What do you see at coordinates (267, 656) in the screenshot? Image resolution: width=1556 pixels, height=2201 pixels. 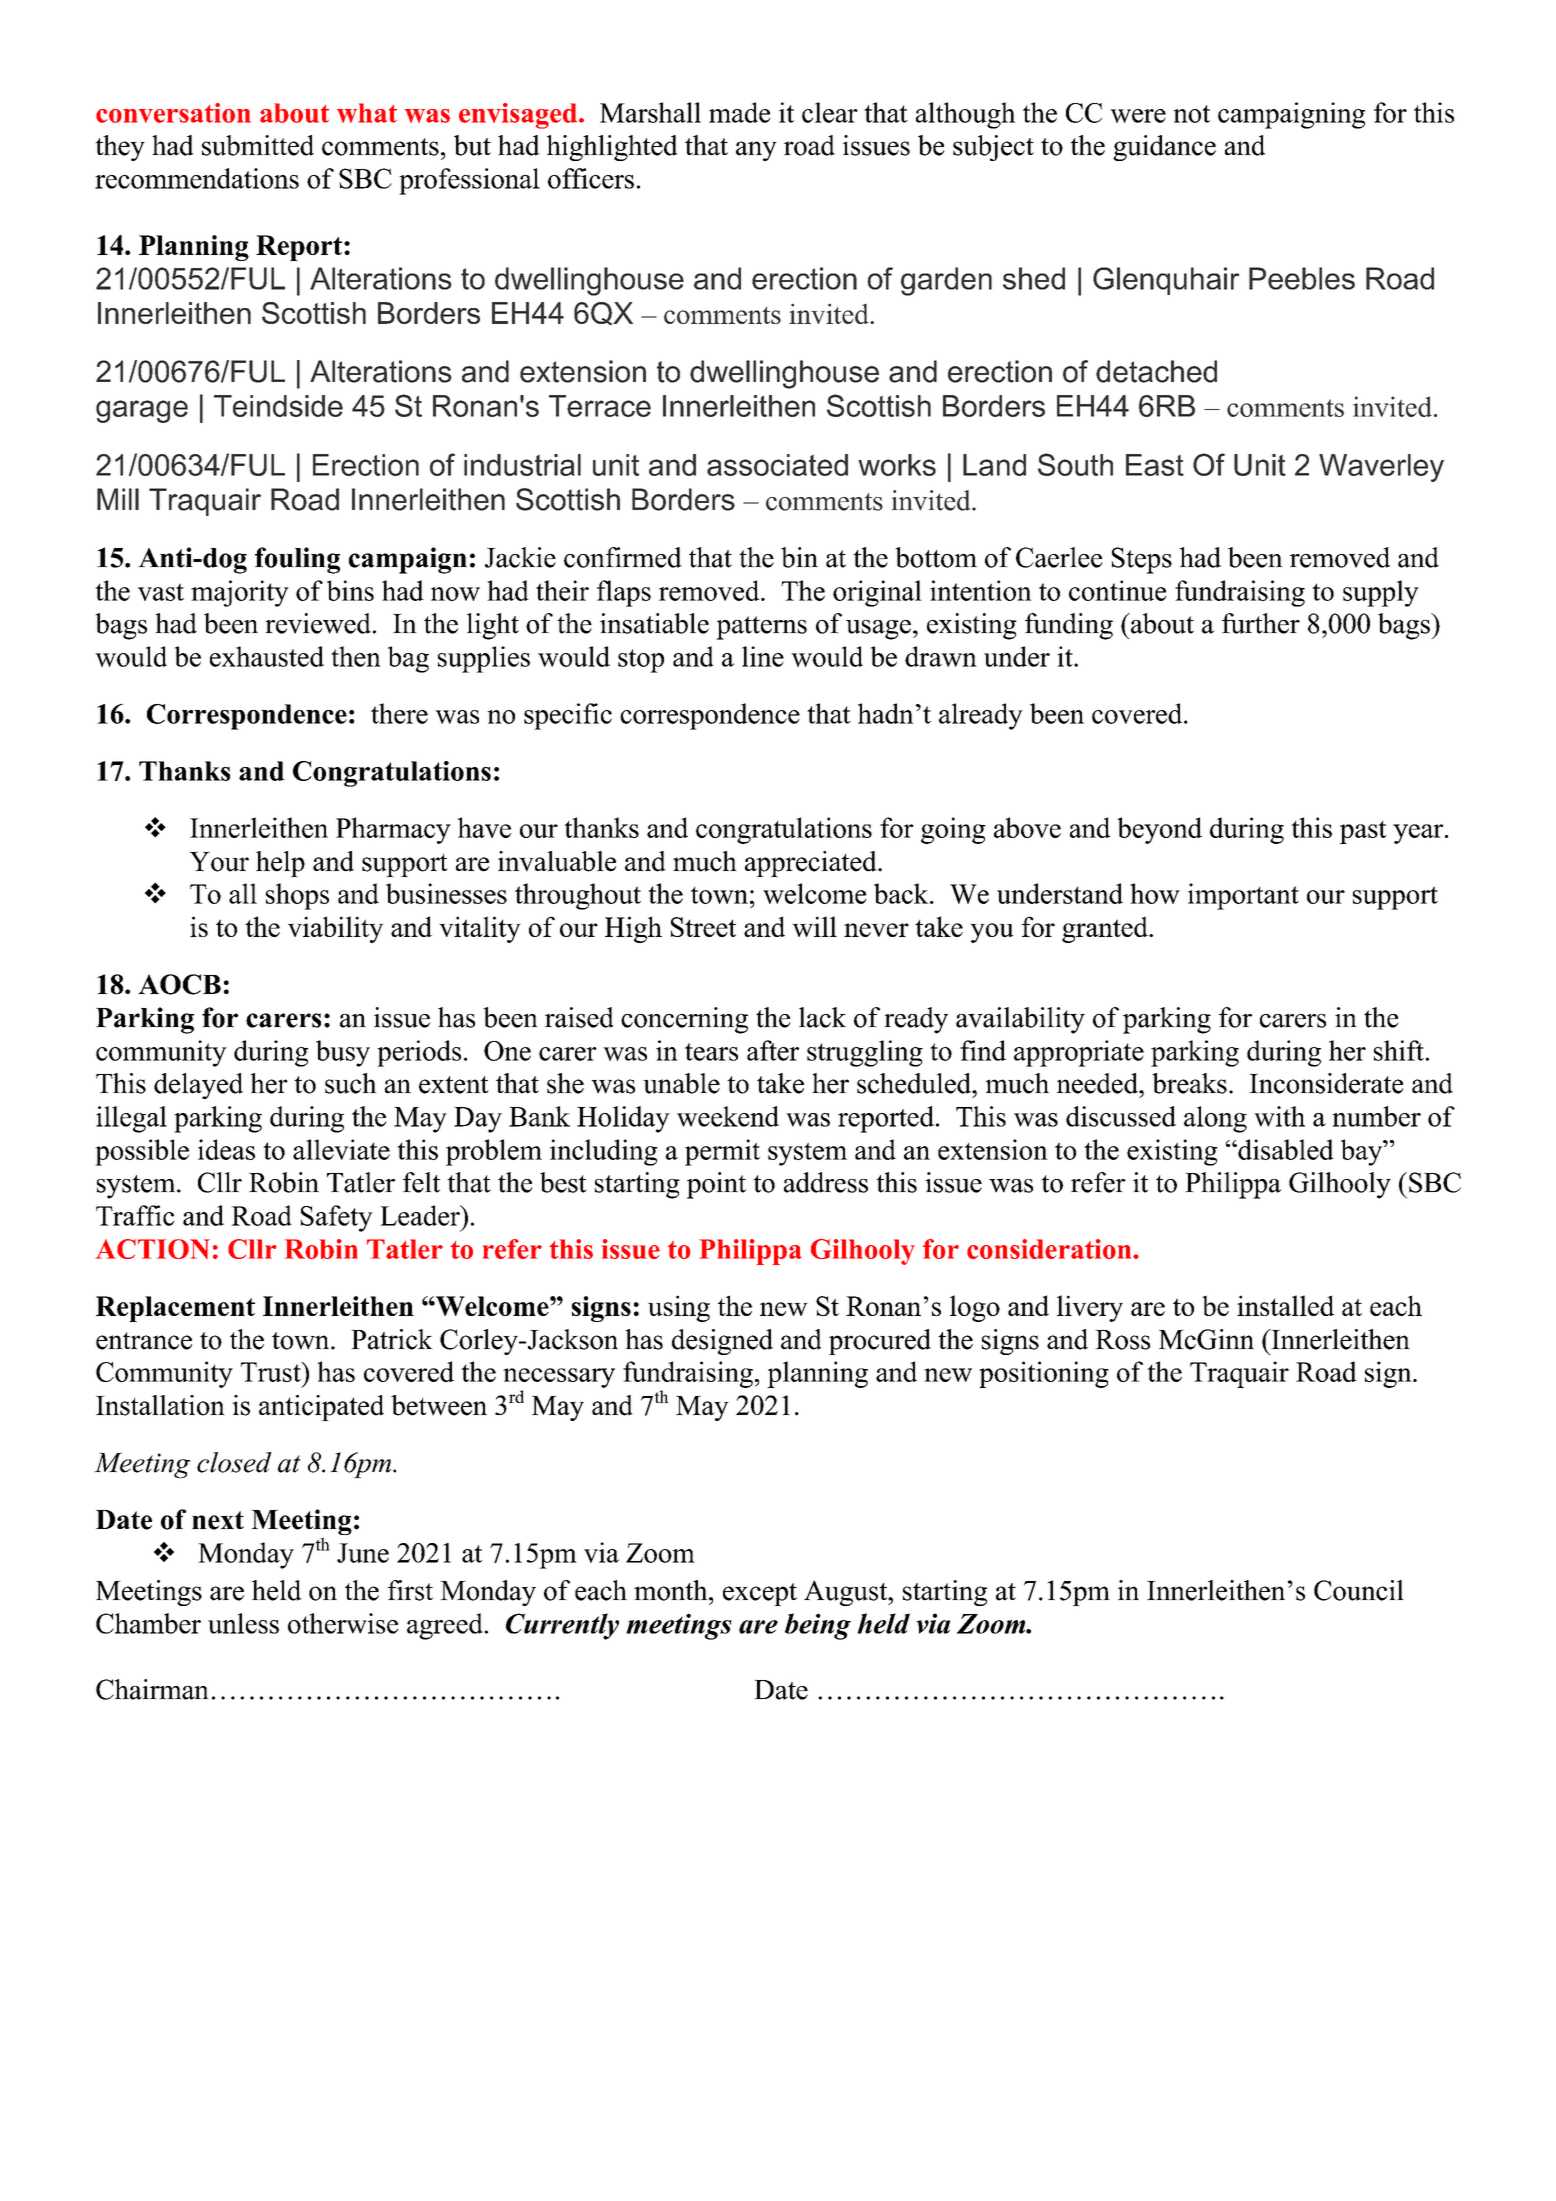 I see `exhausted` at bounding box center [267, 656].
